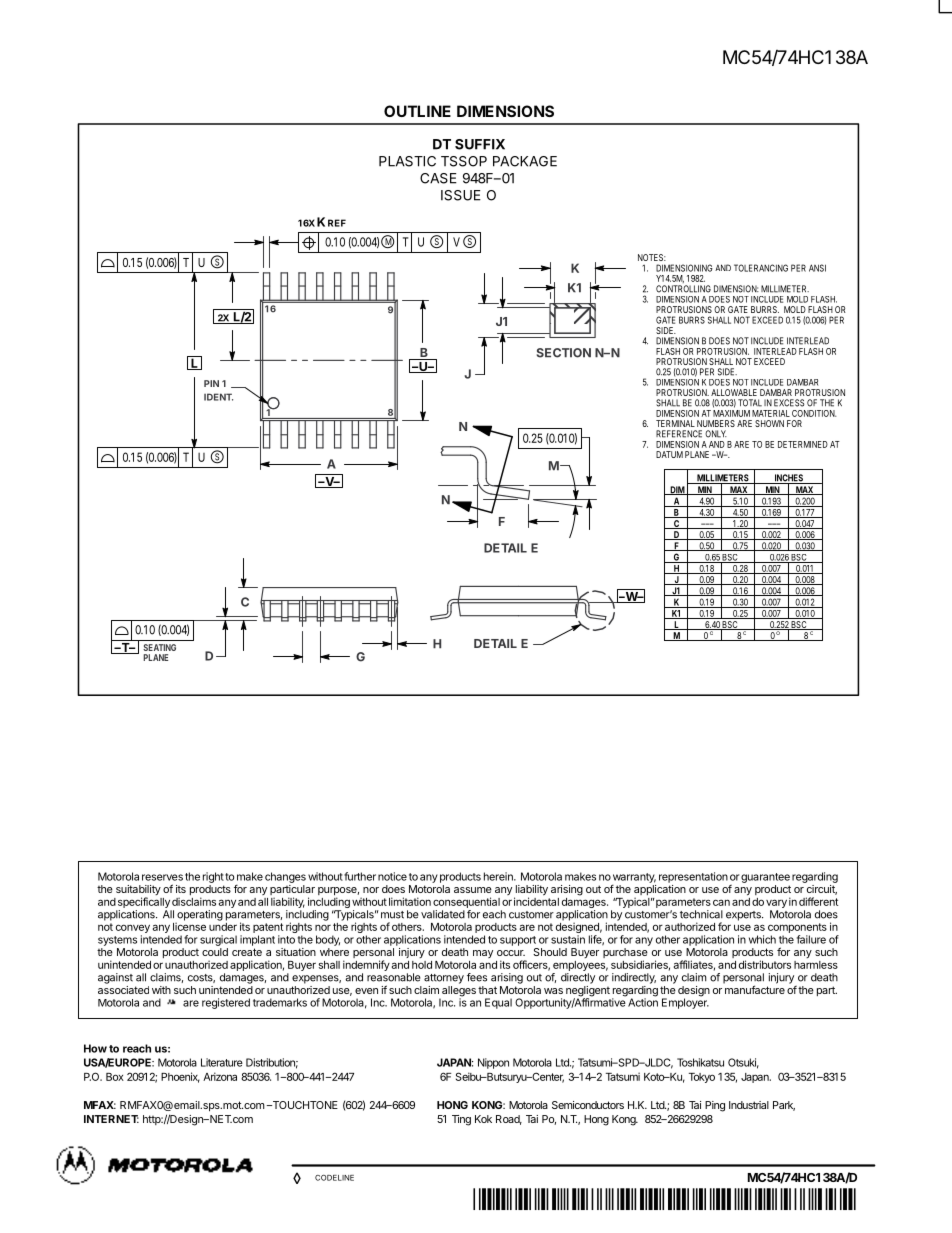 The width and height of the page is (952, 1233). I want to click on ANSI, so click(817, 268).
